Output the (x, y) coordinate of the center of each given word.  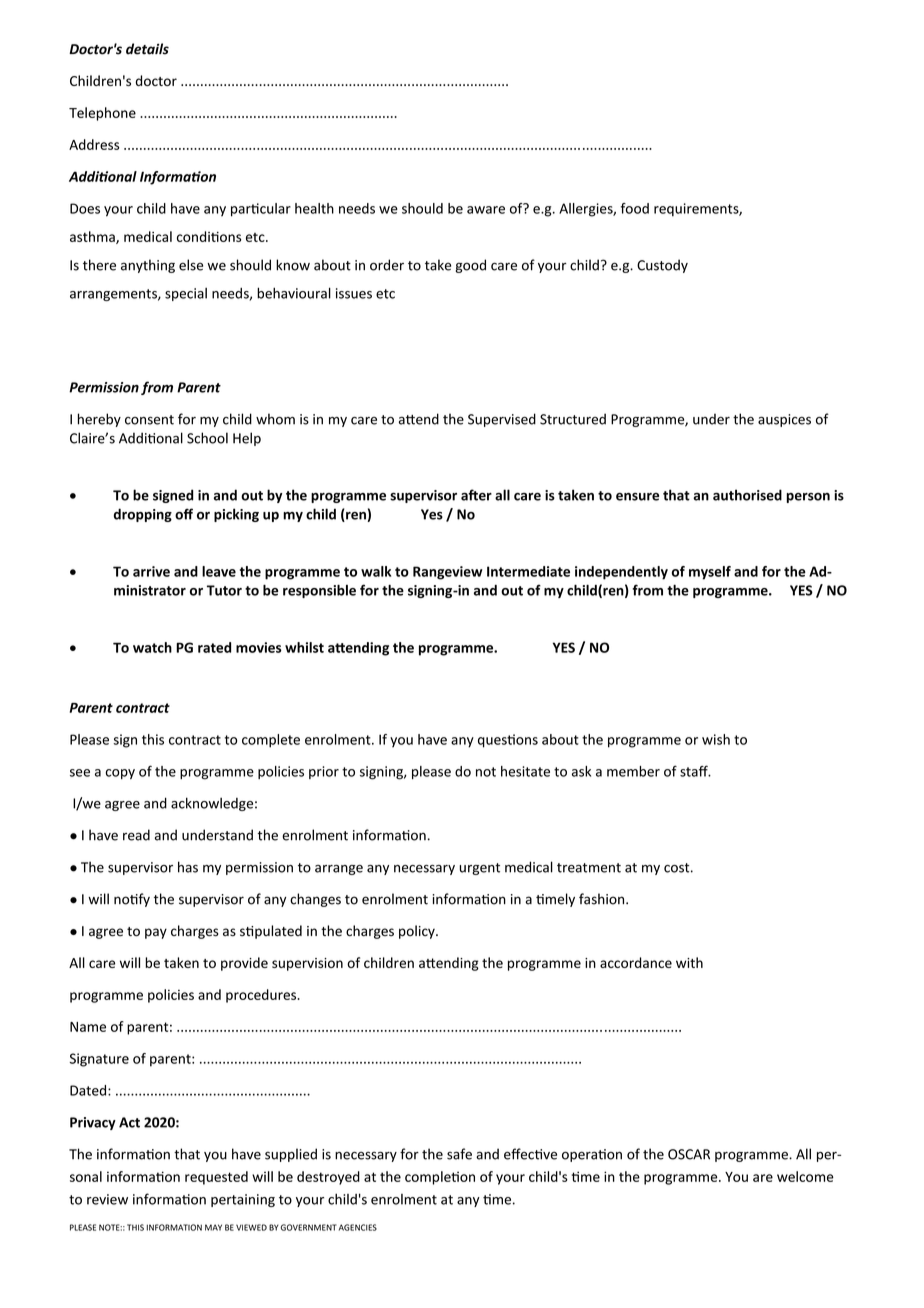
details (147, 49)
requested (216, 1178)
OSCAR (689, 1154)
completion (440, 1178)
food (635, 208)
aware (486, 210)
